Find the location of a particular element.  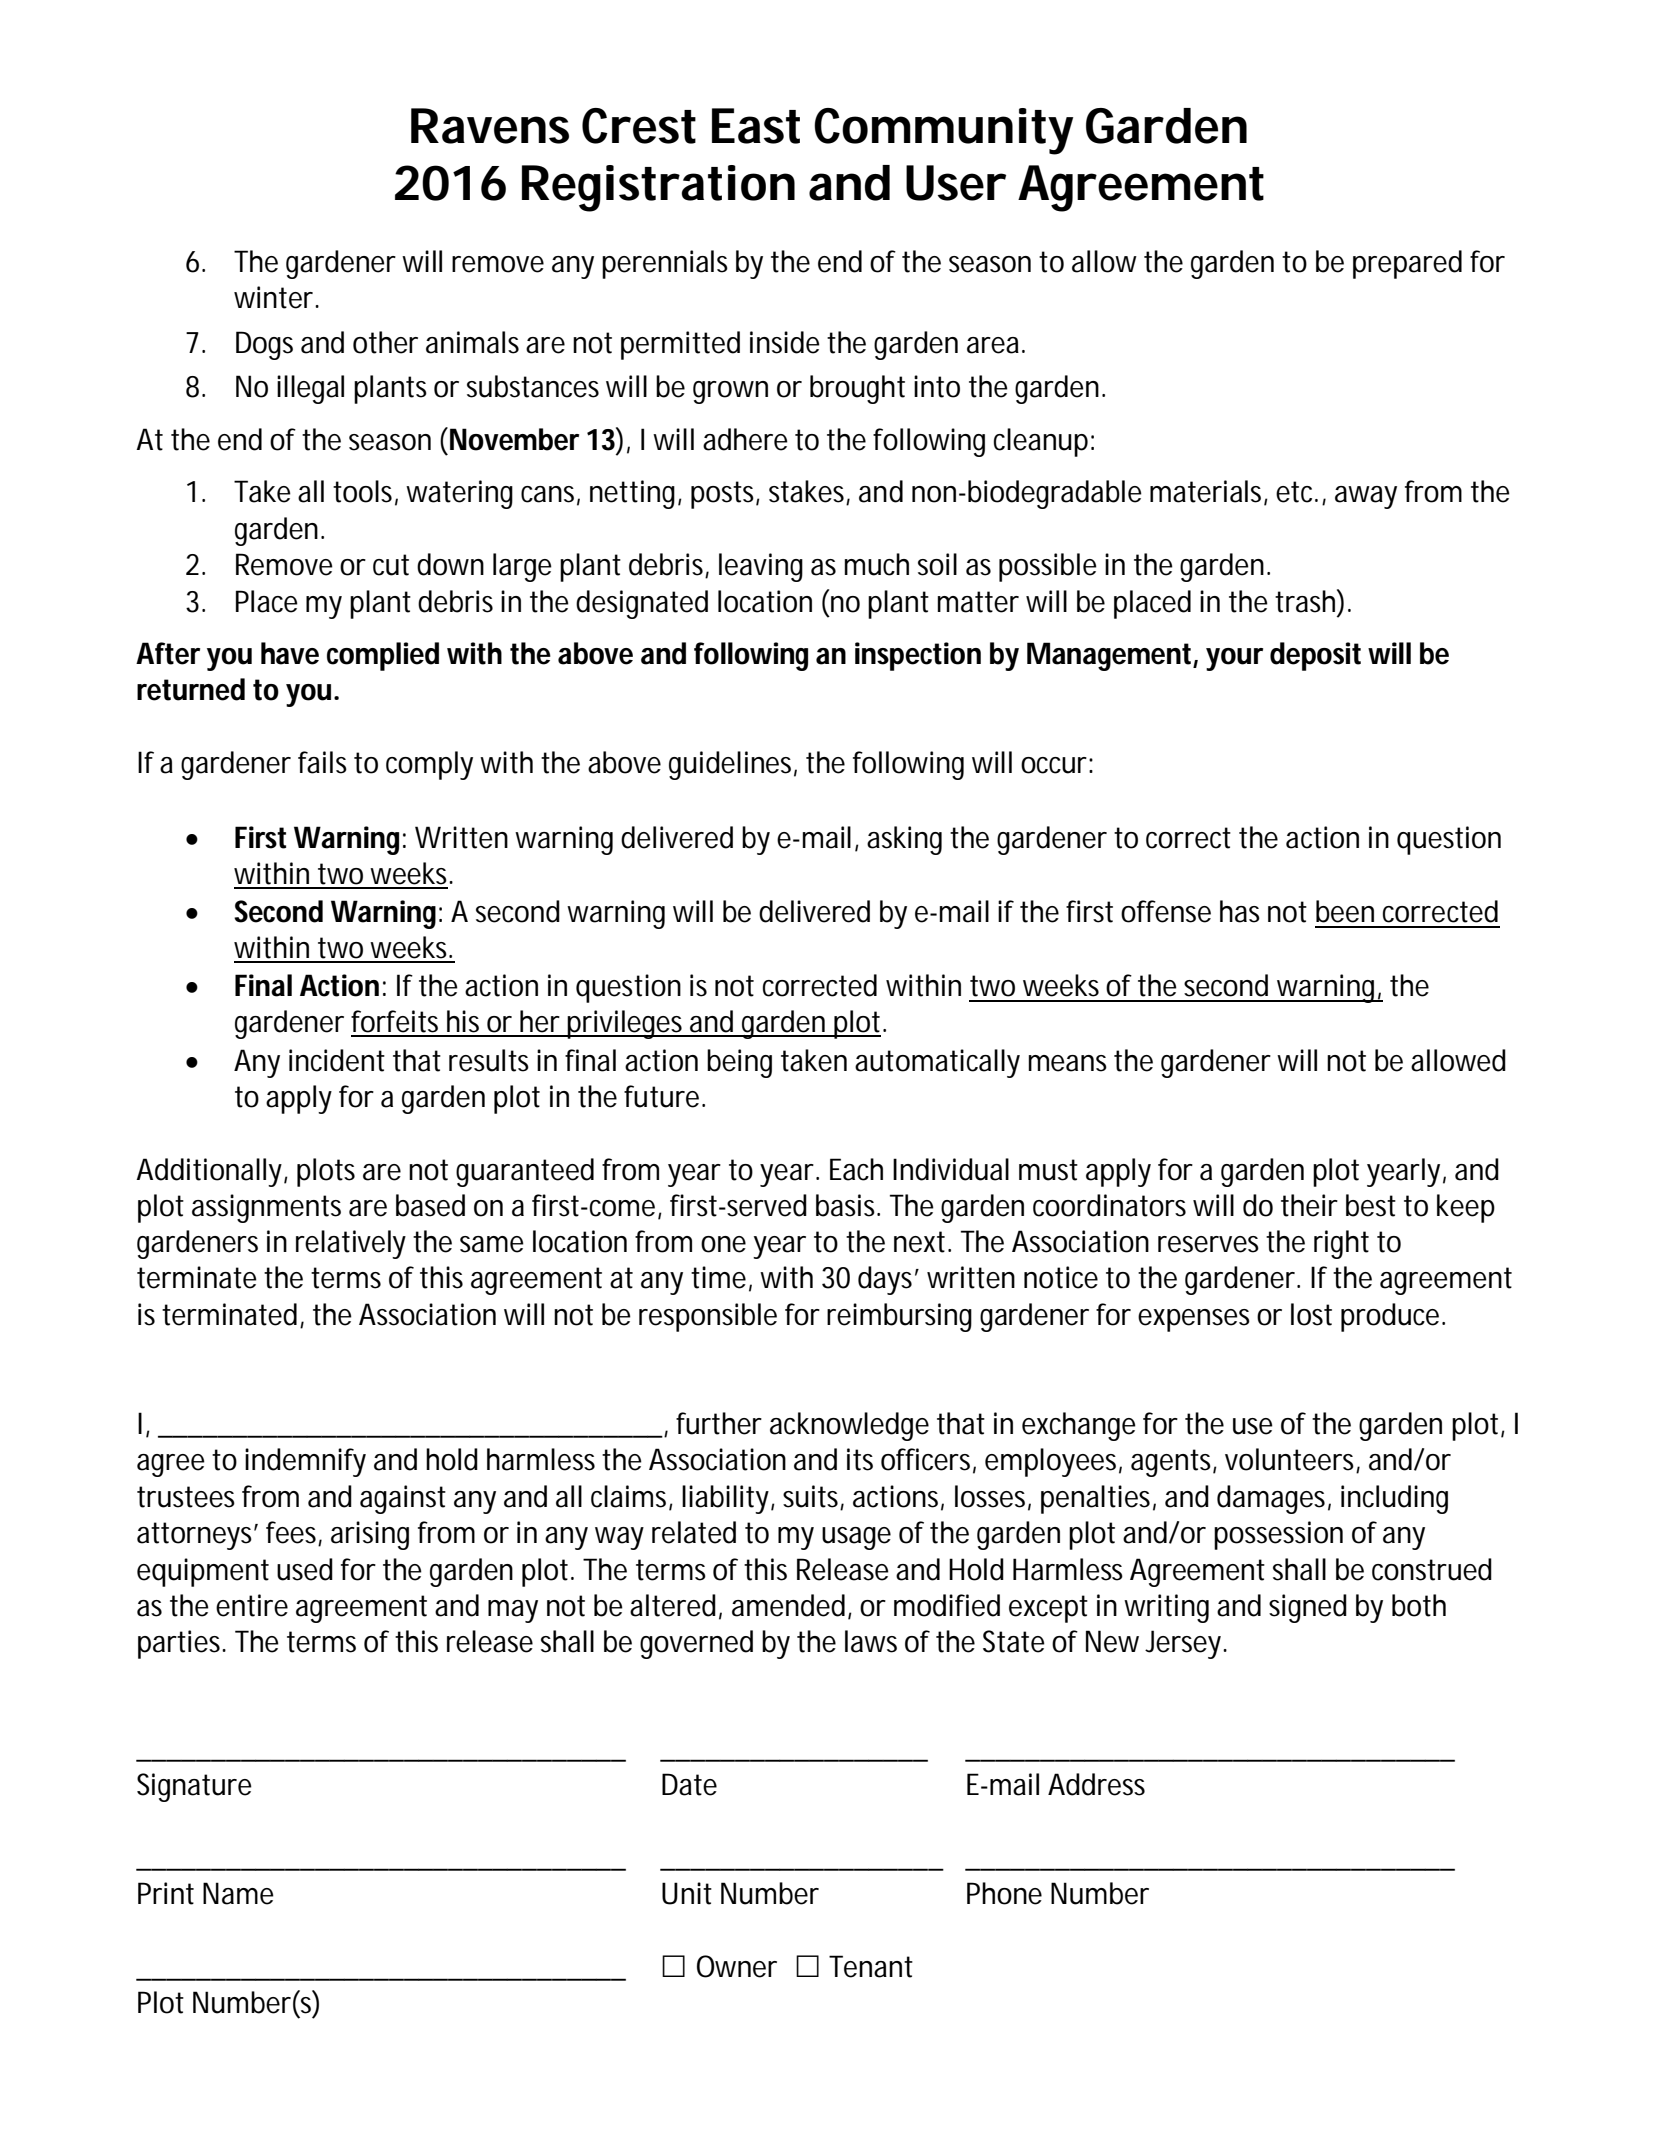

Address is located at coordinates (1096, 1784).
